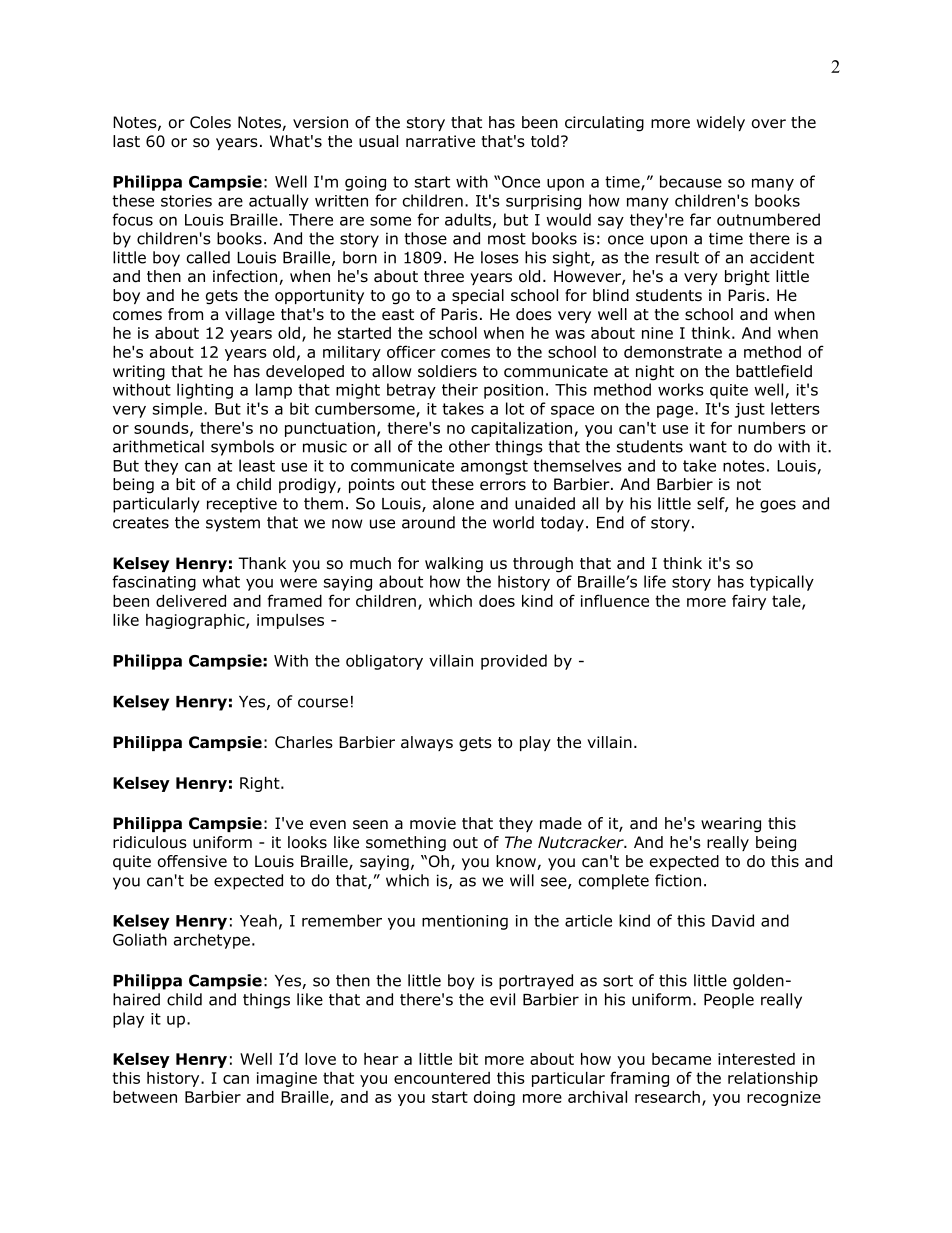 The height and width of the screenshot is (1233, 952). I want to click on became, so click(681, 1059).
